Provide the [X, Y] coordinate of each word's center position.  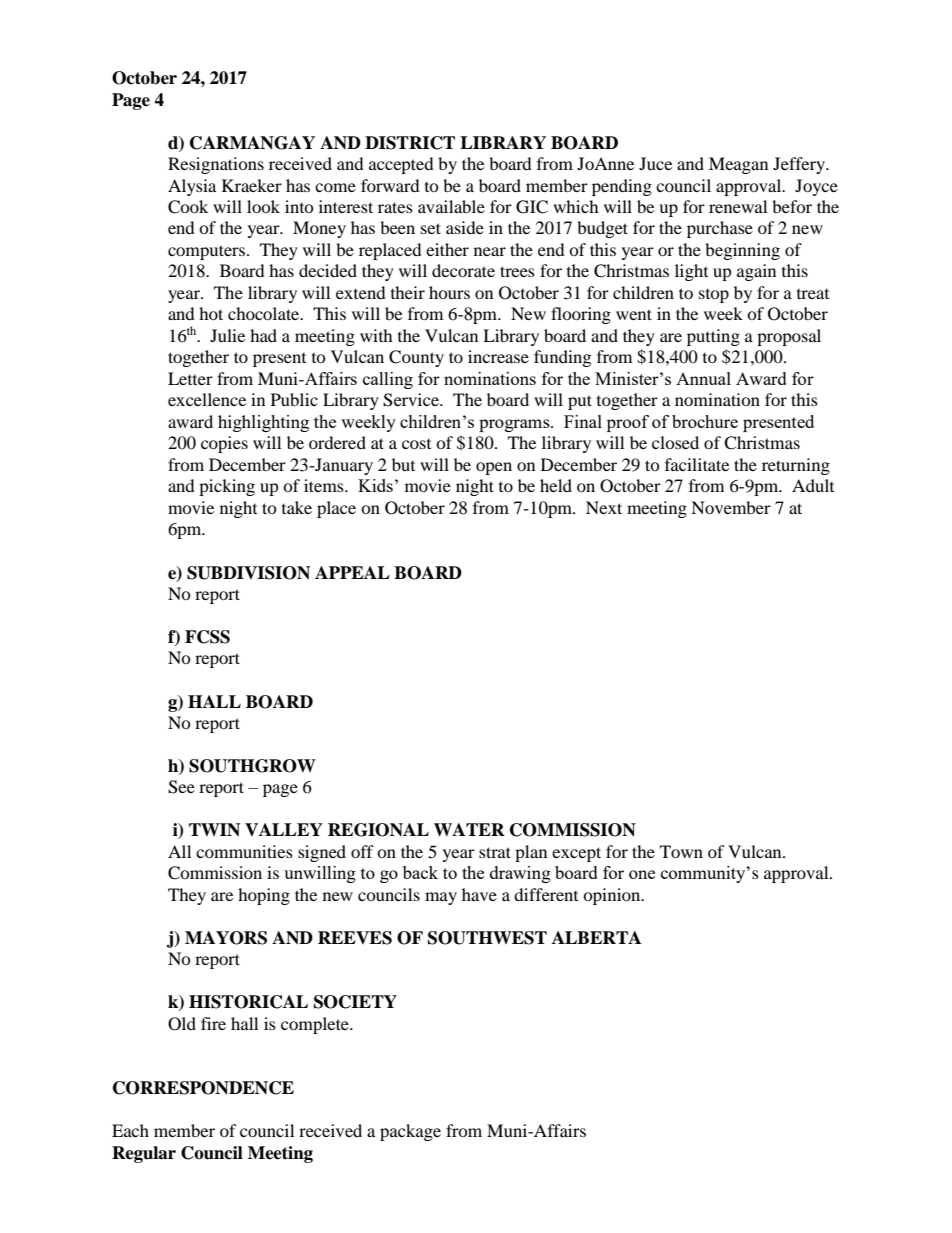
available [451, 206]
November [731, 507]
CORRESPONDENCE [203, 1088]
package [410, 1132]
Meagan [738, 165]
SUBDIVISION [248, 573]
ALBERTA [596, 937]
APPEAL [352, 572]
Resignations [216, 165]
